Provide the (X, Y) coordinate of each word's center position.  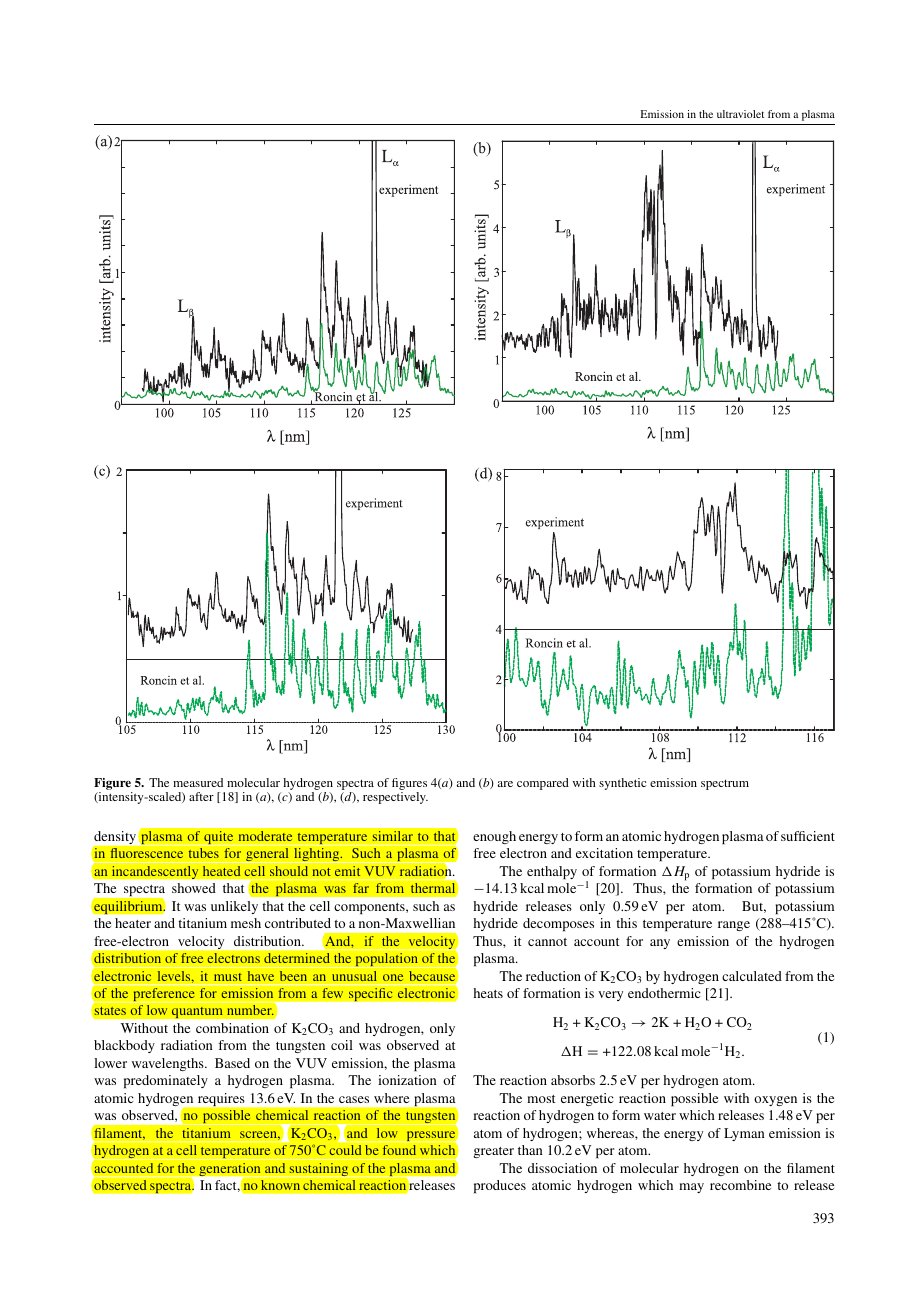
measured (198, 782)
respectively (395, 798)
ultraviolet (740, 114)
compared (543, 784)
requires (221, 1099)
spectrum (725, 784)
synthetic (622, 784)
